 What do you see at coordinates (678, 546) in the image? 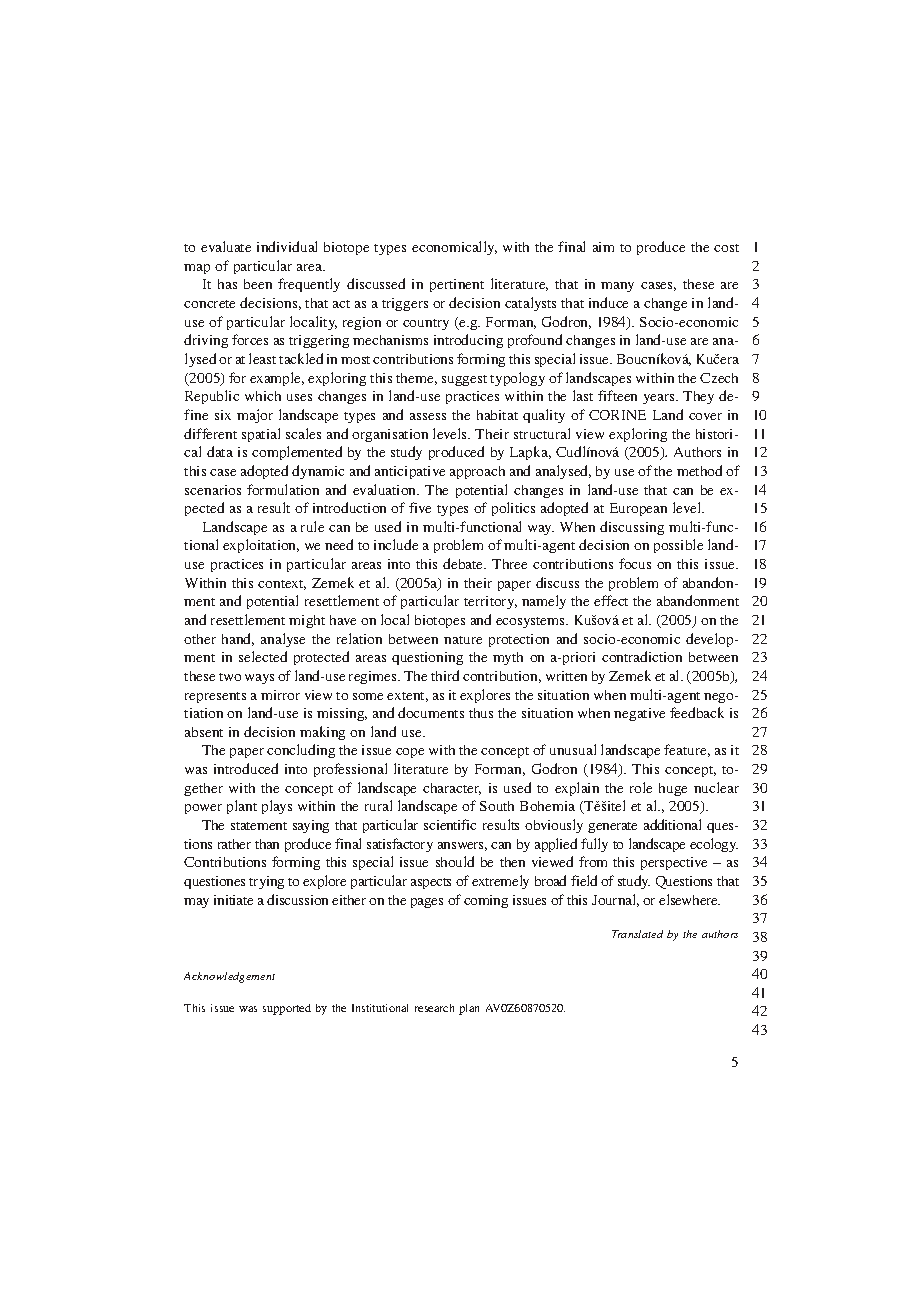
I see `possible` at bounding box center [678, 546].
